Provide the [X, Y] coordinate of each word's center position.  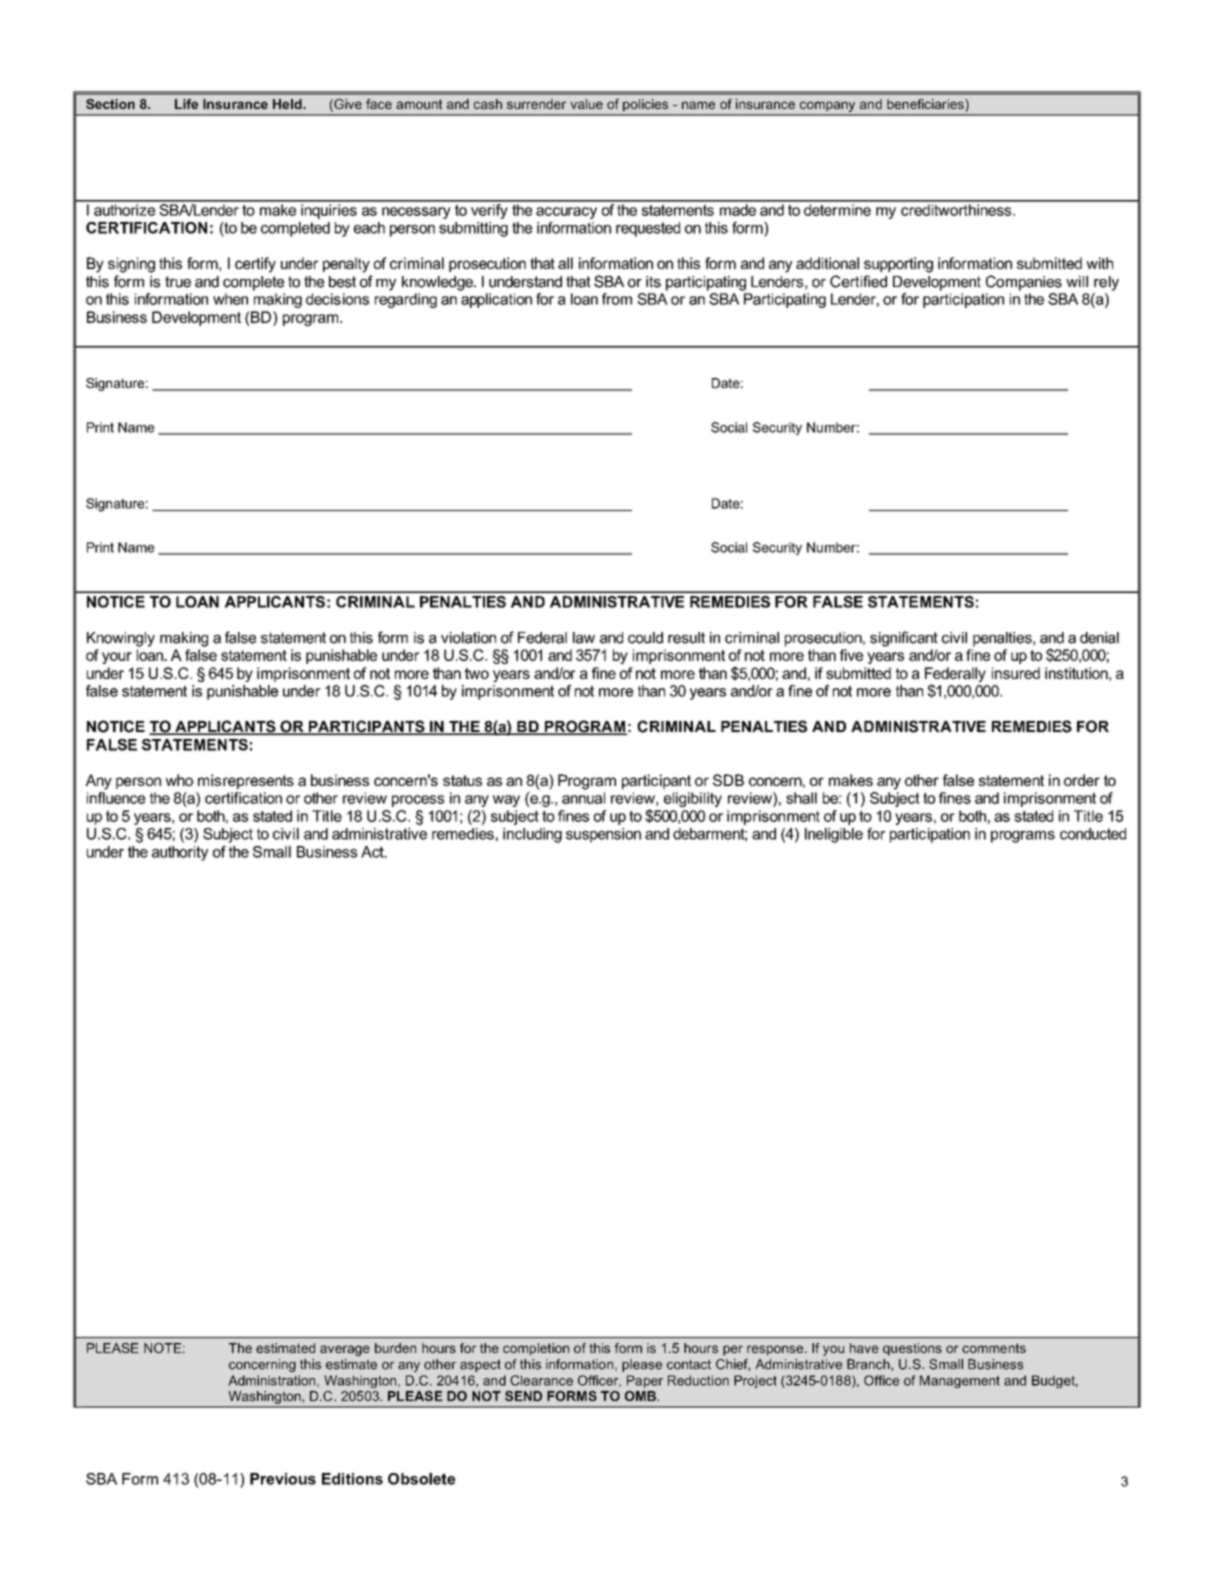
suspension [603, 835]
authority [180, 853]
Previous [283, 1479]
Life [186, 104]
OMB [641, 1396]
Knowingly [121, 639]
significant [904, 639]
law [584, 638]
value [586, 104]
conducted [1093, 834]
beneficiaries [926, 105]
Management [960, 1381]
